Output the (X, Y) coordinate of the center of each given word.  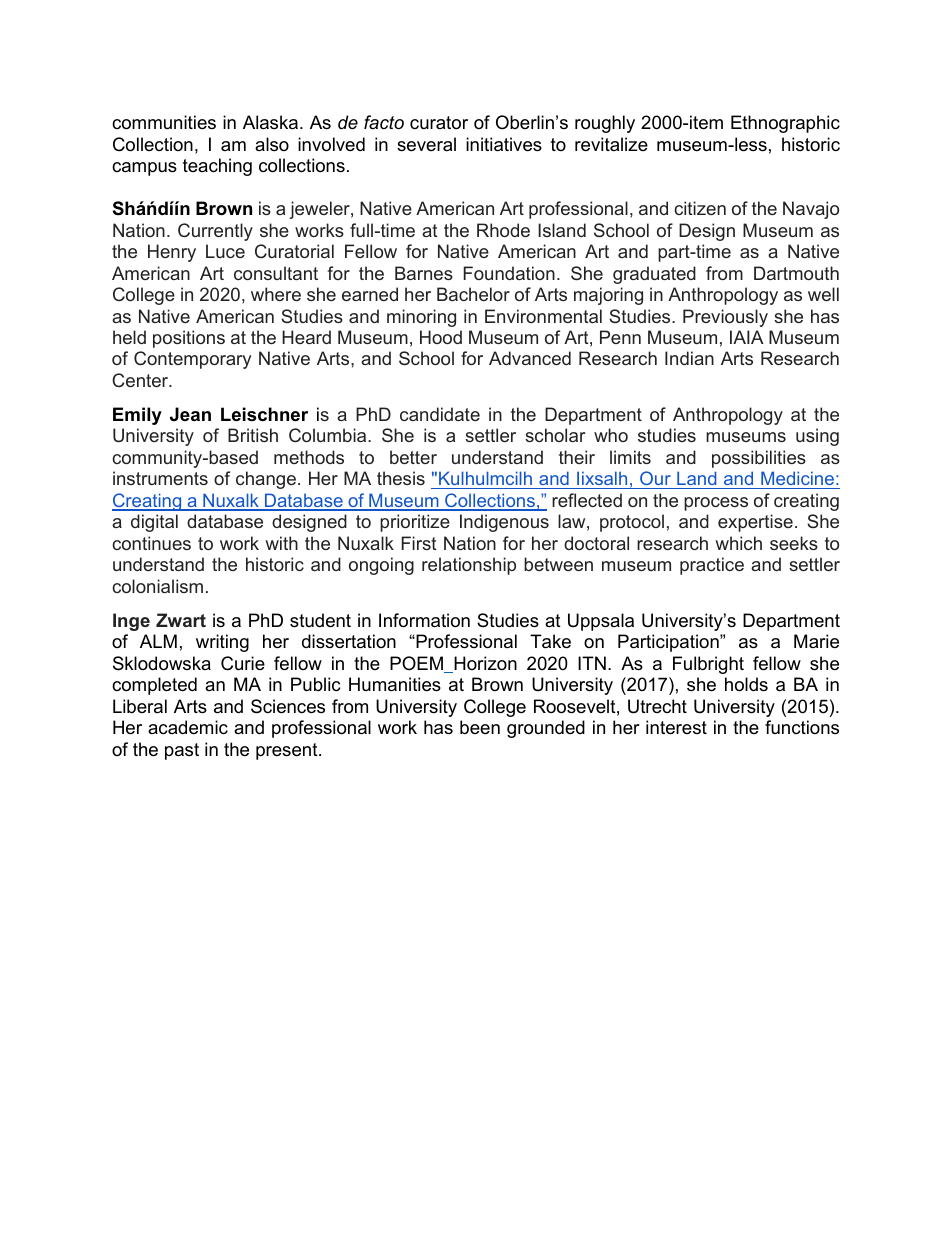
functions (802, 727)
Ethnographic (785, 124)
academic (188, 727)
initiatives (504, 144)
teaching (217, 167)
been (480, 727)
